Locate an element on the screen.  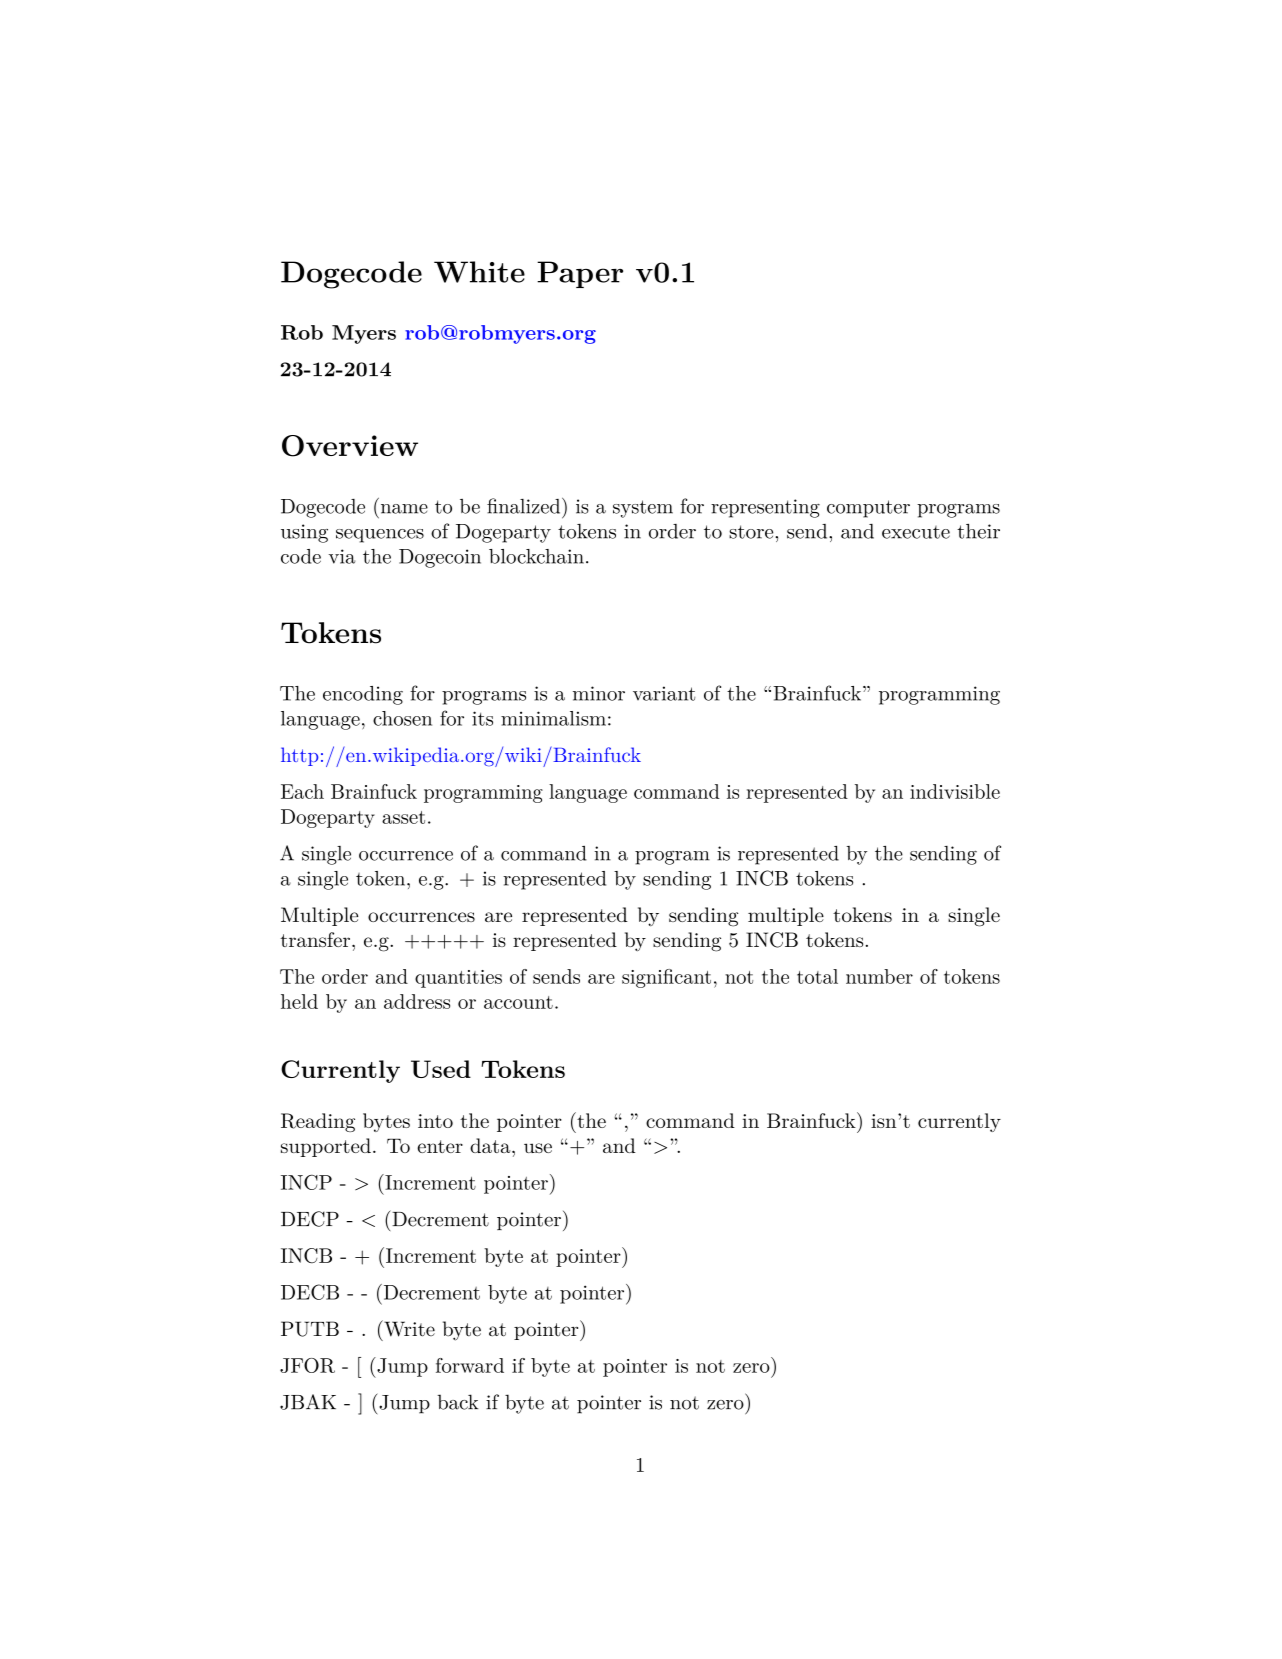
execute is located at coordinates (916, 532).
